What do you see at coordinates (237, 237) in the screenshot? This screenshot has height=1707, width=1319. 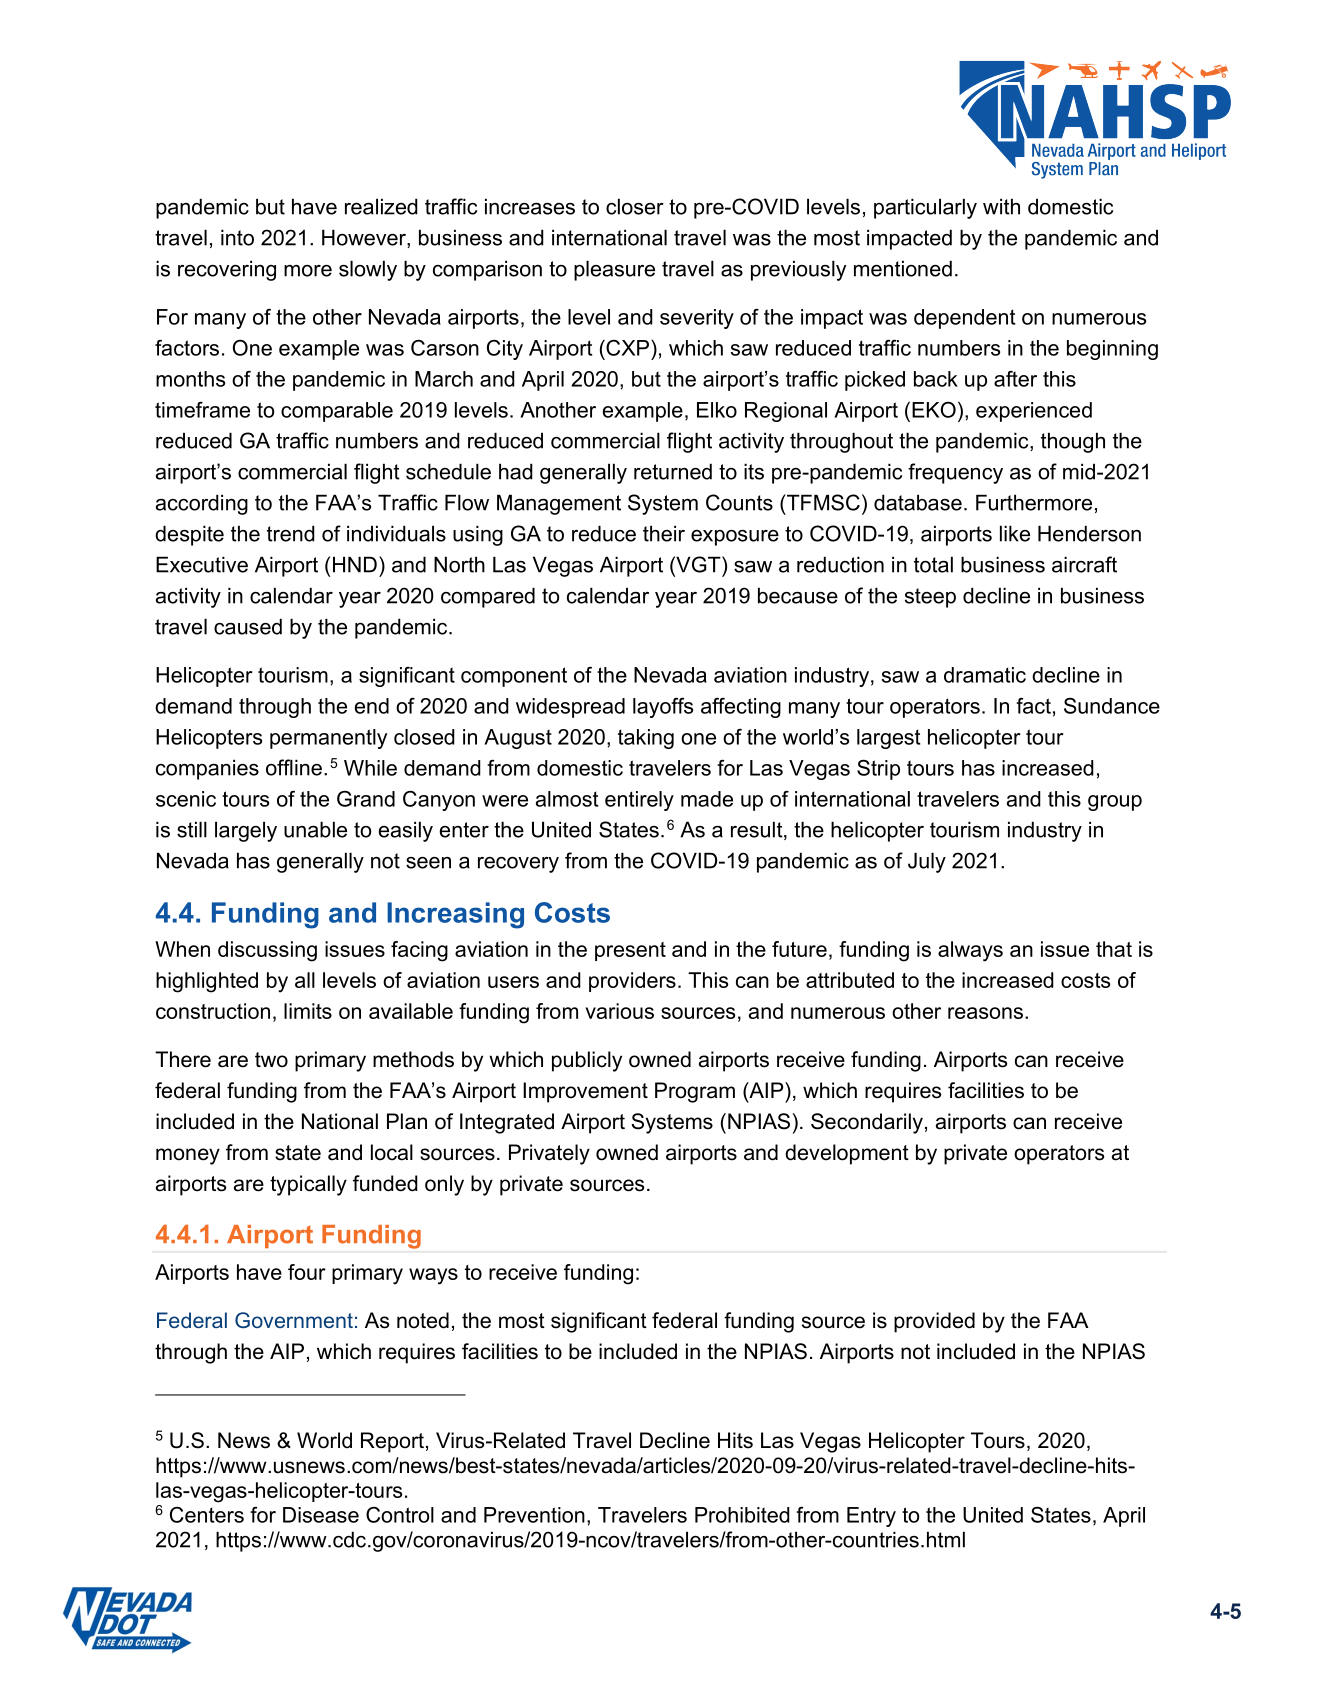 I see `into` at bounding box center [237, 237].
